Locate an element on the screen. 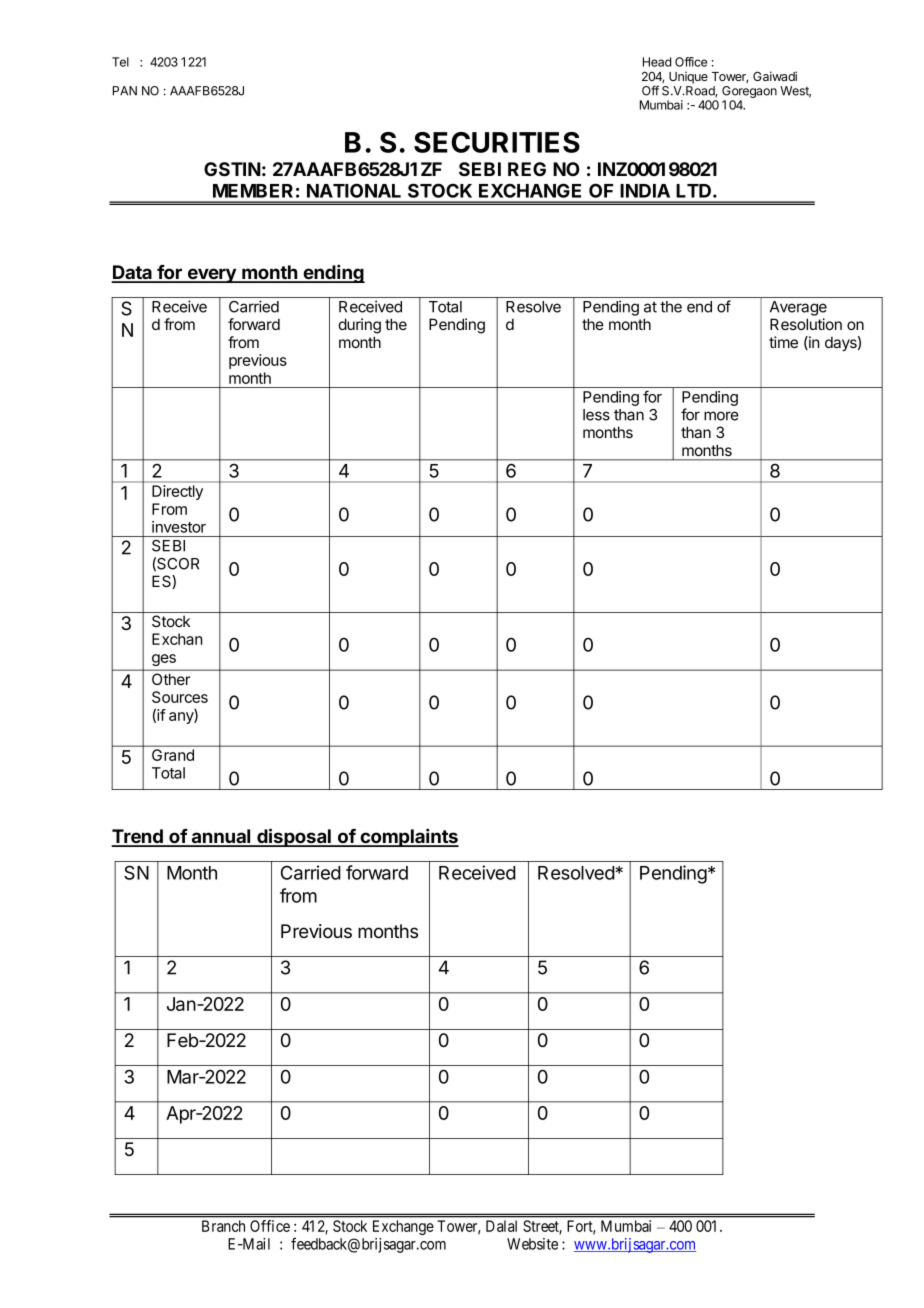 The image size is (924, 1308). PAN is located at coordinates (125, 91).
